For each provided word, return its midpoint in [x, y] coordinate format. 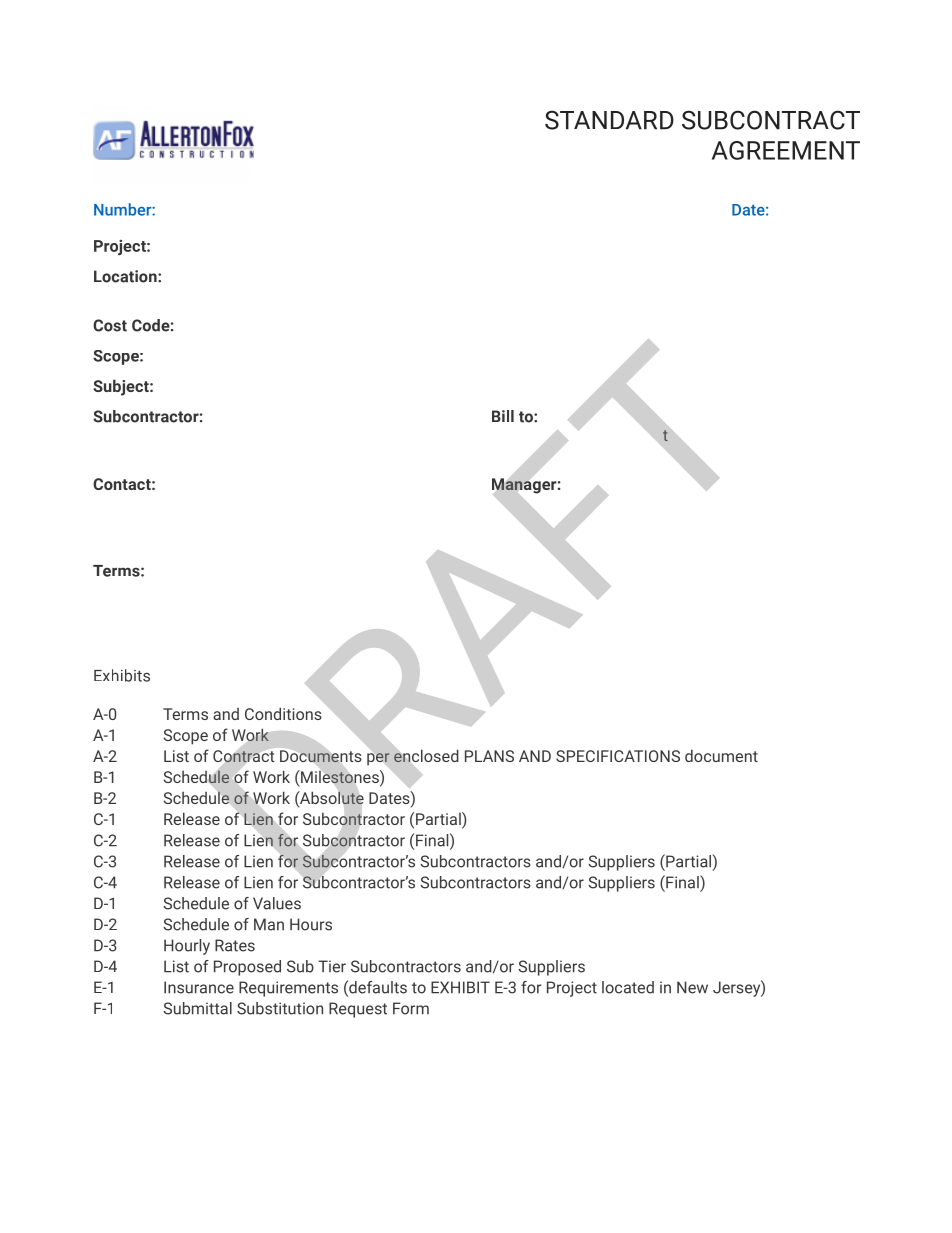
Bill [503, 416]
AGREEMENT [786, 150]
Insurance [199, 987]
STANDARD [609, 120]
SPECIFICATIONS [618, 756]
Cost [110, 325]
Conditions [283, 713]
